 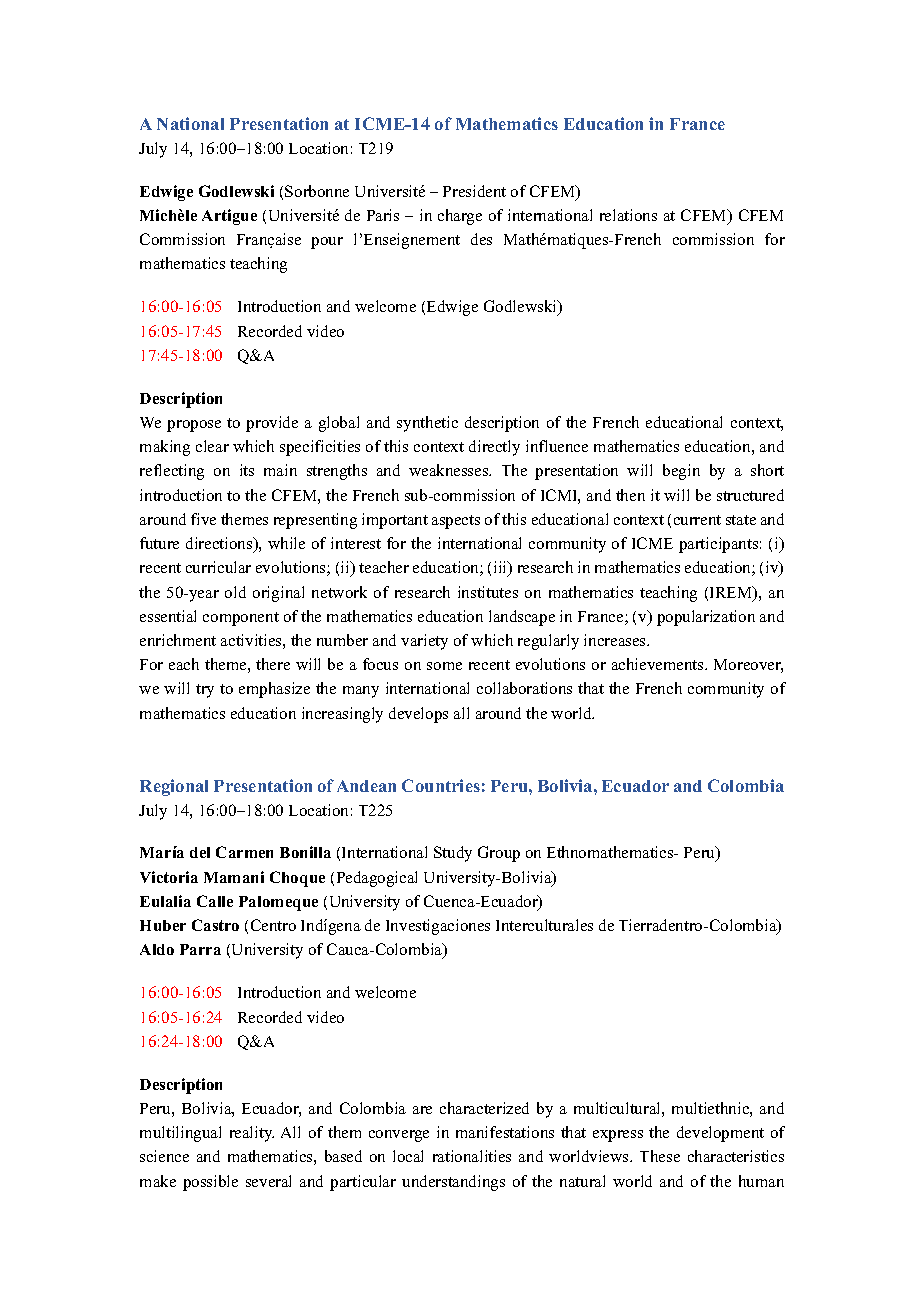 I want to click on relations, so click(x=628, y=215).
